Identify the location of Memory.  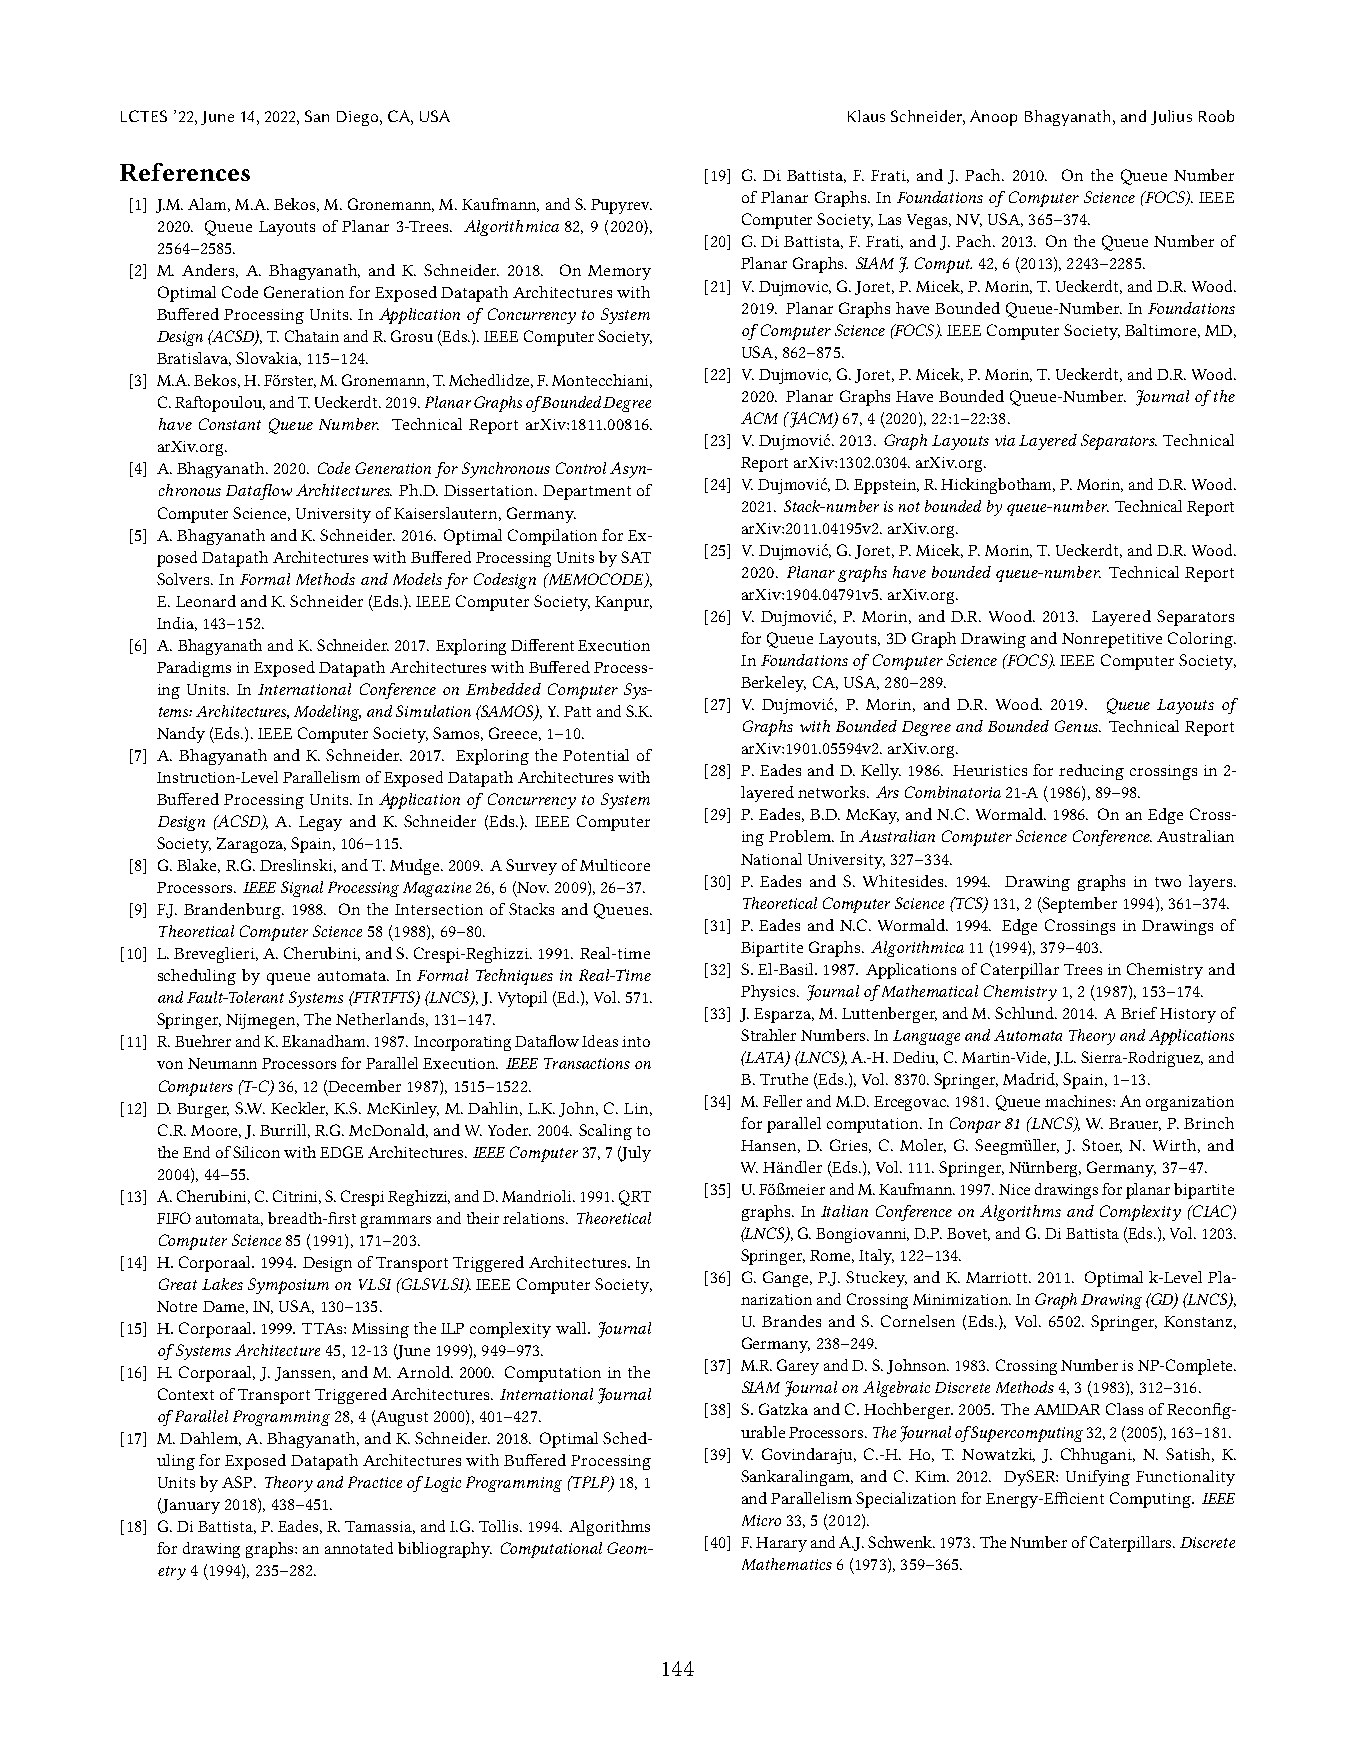
(619, 272).
